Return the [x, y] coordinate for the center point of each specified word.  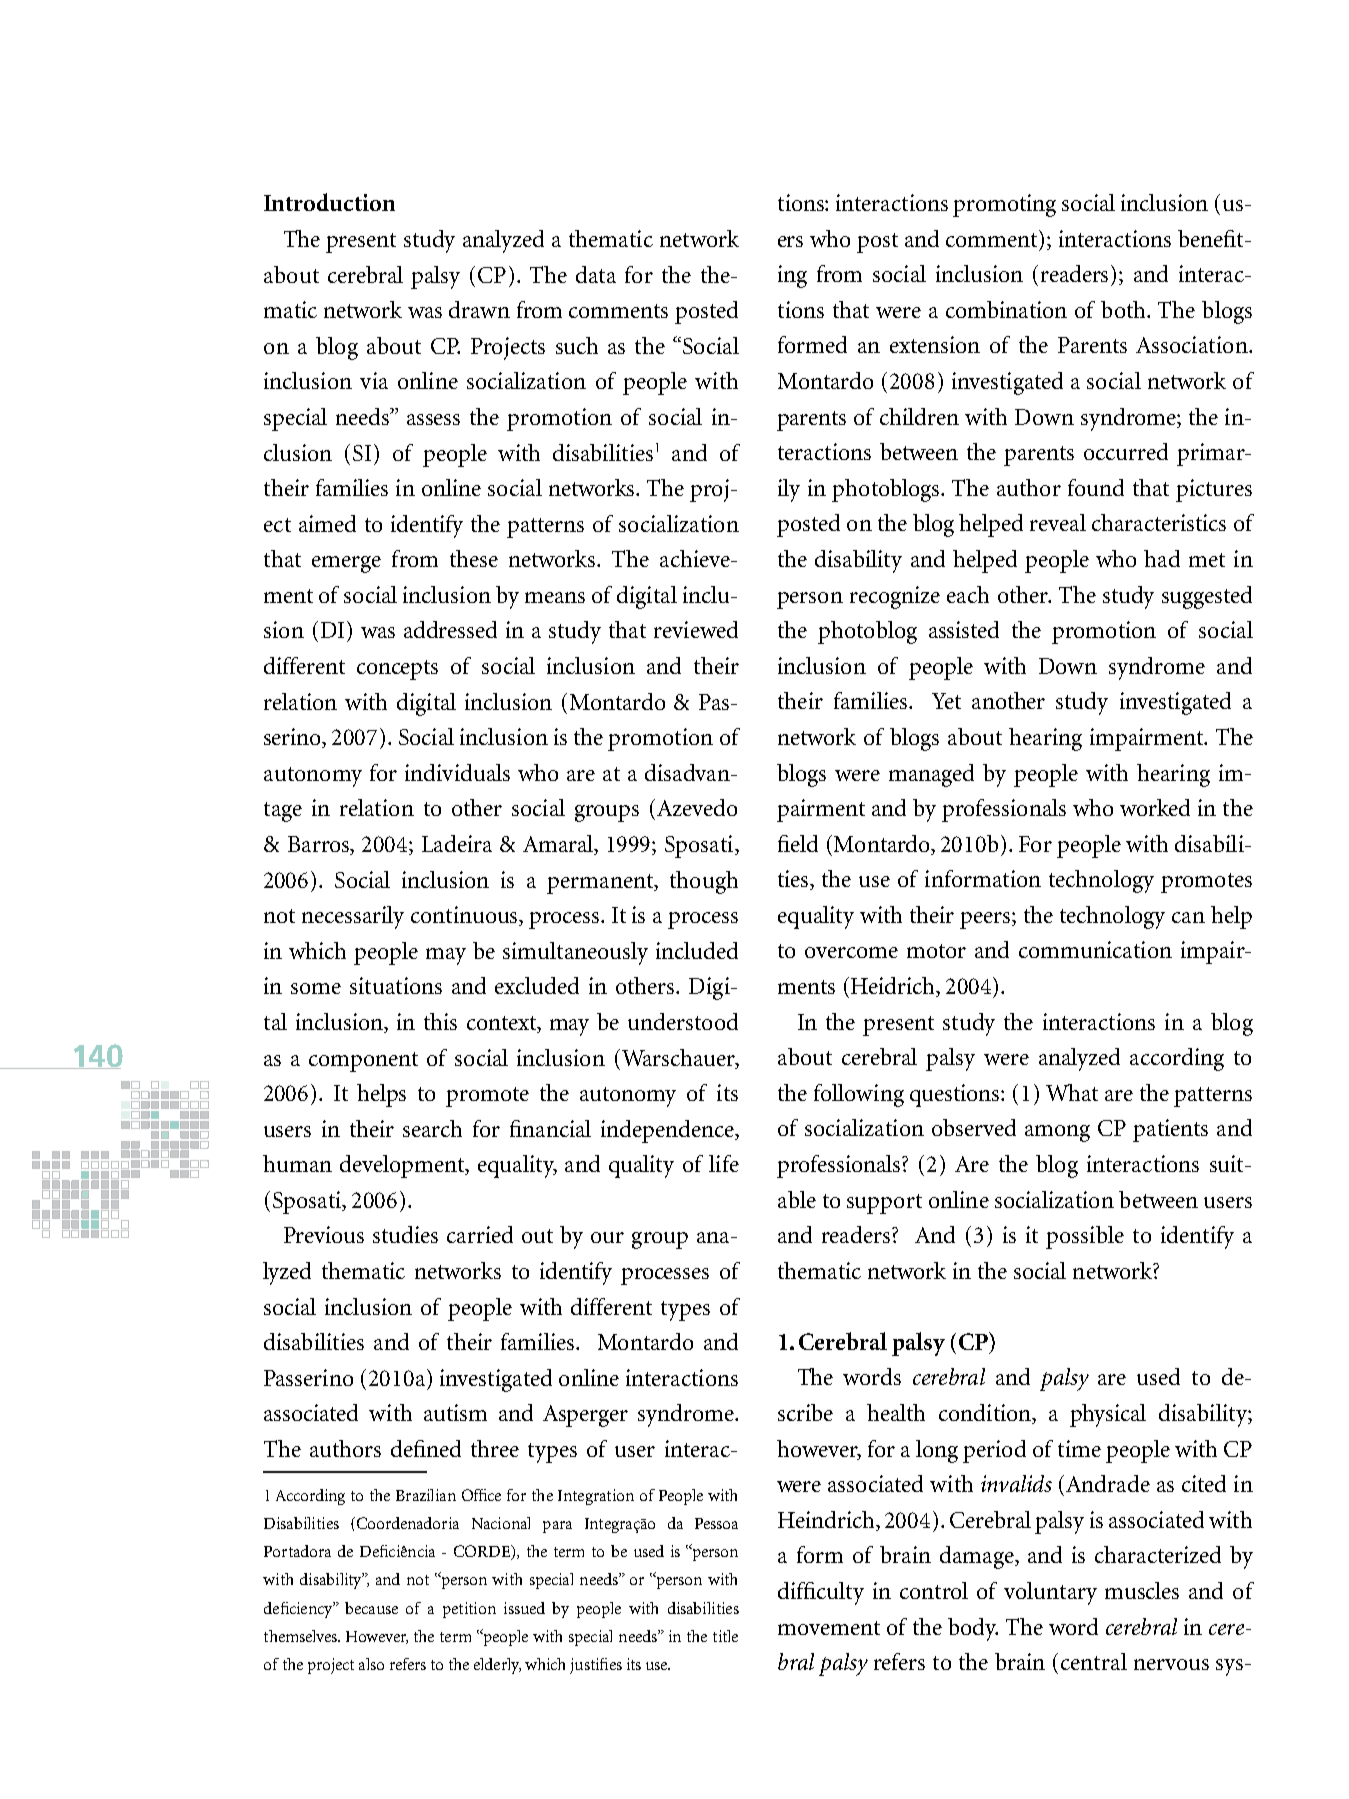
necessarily [353, 917]
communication [1095, 949]
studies [405, 1234]
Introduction [329, 202]
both [1125, 309]
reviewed [696, 629]
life [724, 1163]
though [704, 882]
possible [1085, 1237]
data [596, 274]
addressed [450, 629]
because [371, 1608]
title [725, 1636]
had [1162, 558]
